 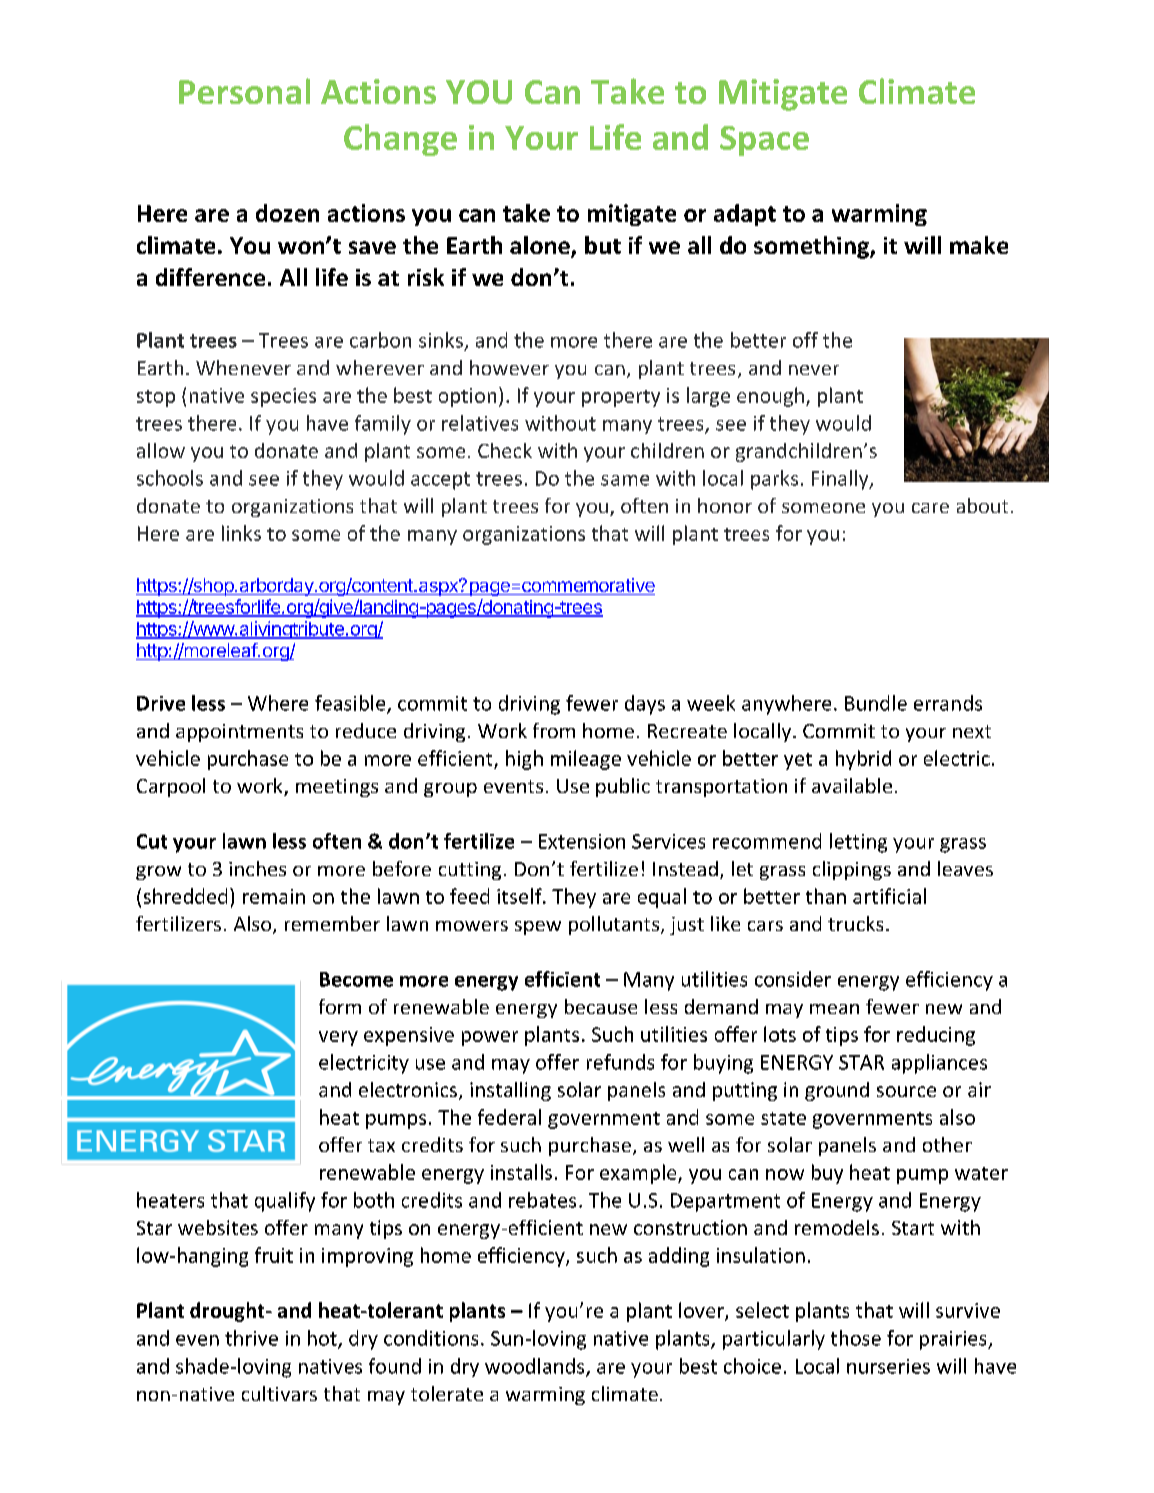 What do you see at coordinates (554, 730) in the screenshot?
I see `from` at bounding box center [554, 730].
